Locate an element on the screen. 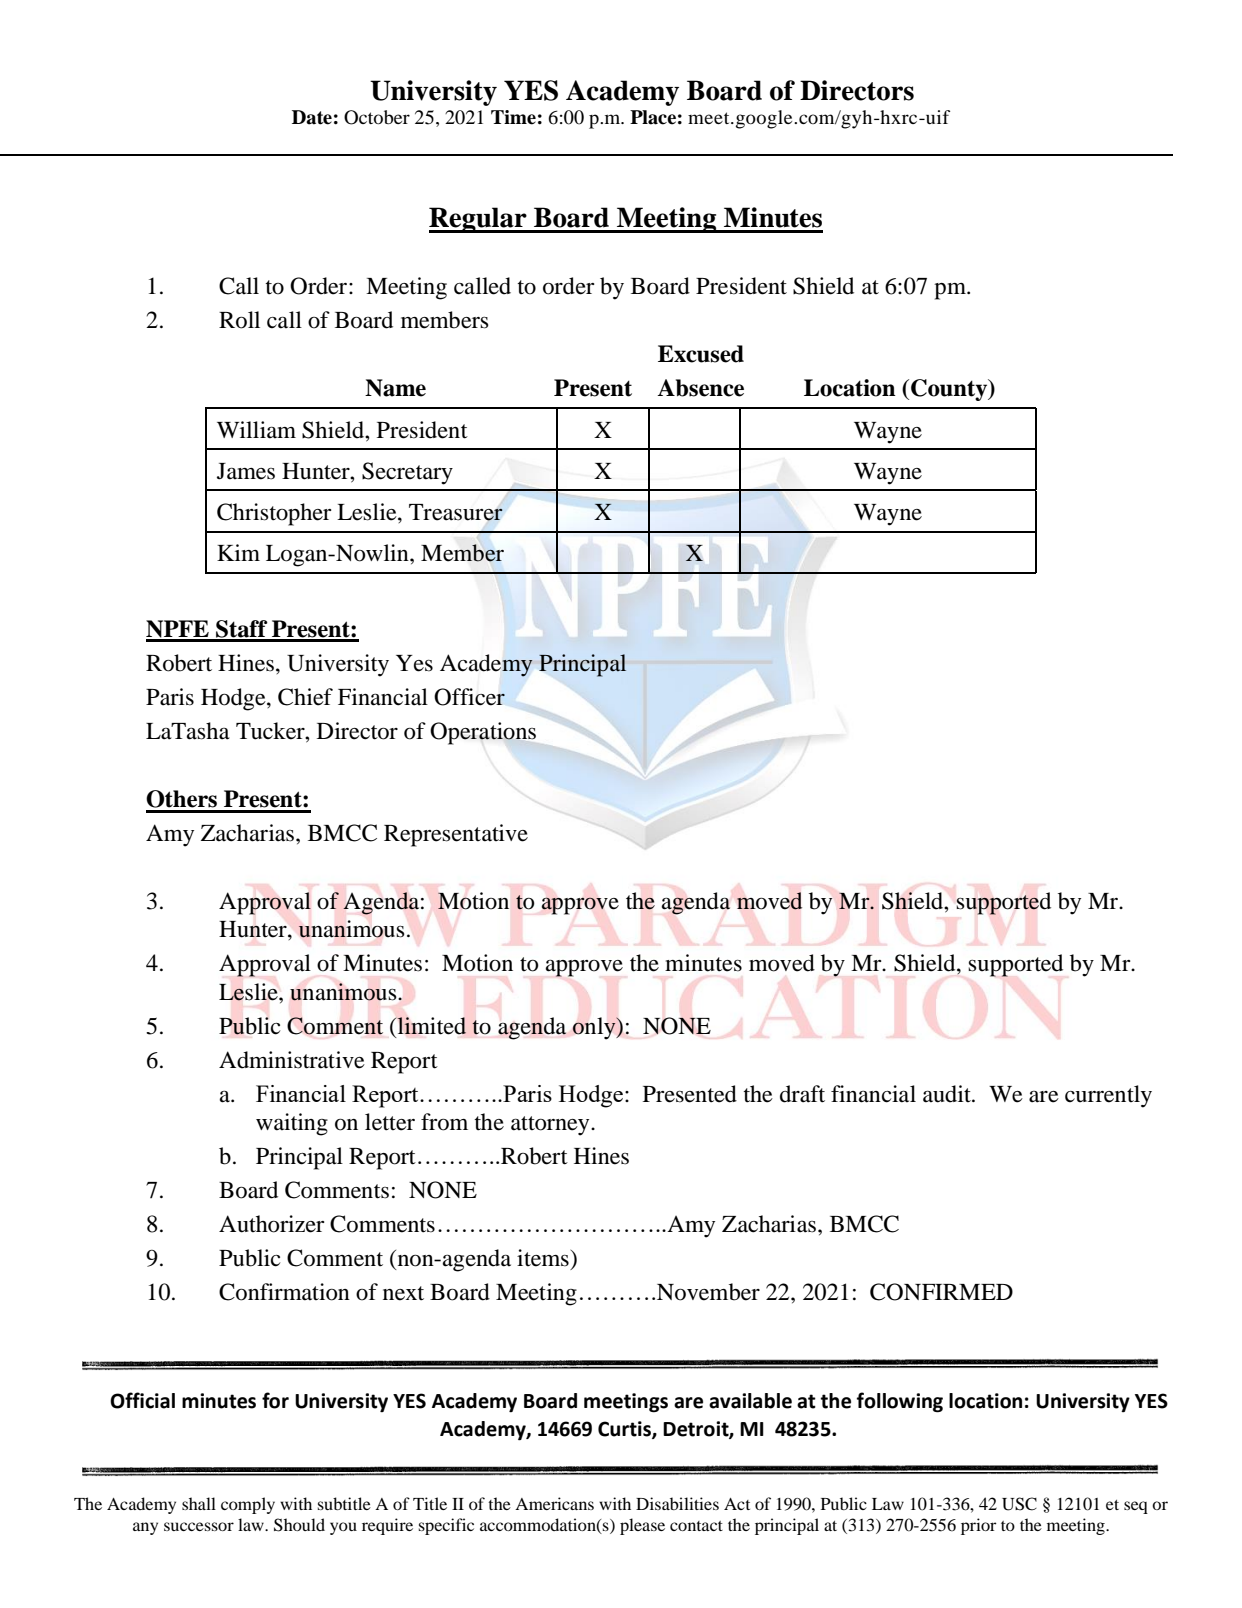 The width and height of the screenshot is (1242, 1608). Time is located at coordinates (513, 117).
